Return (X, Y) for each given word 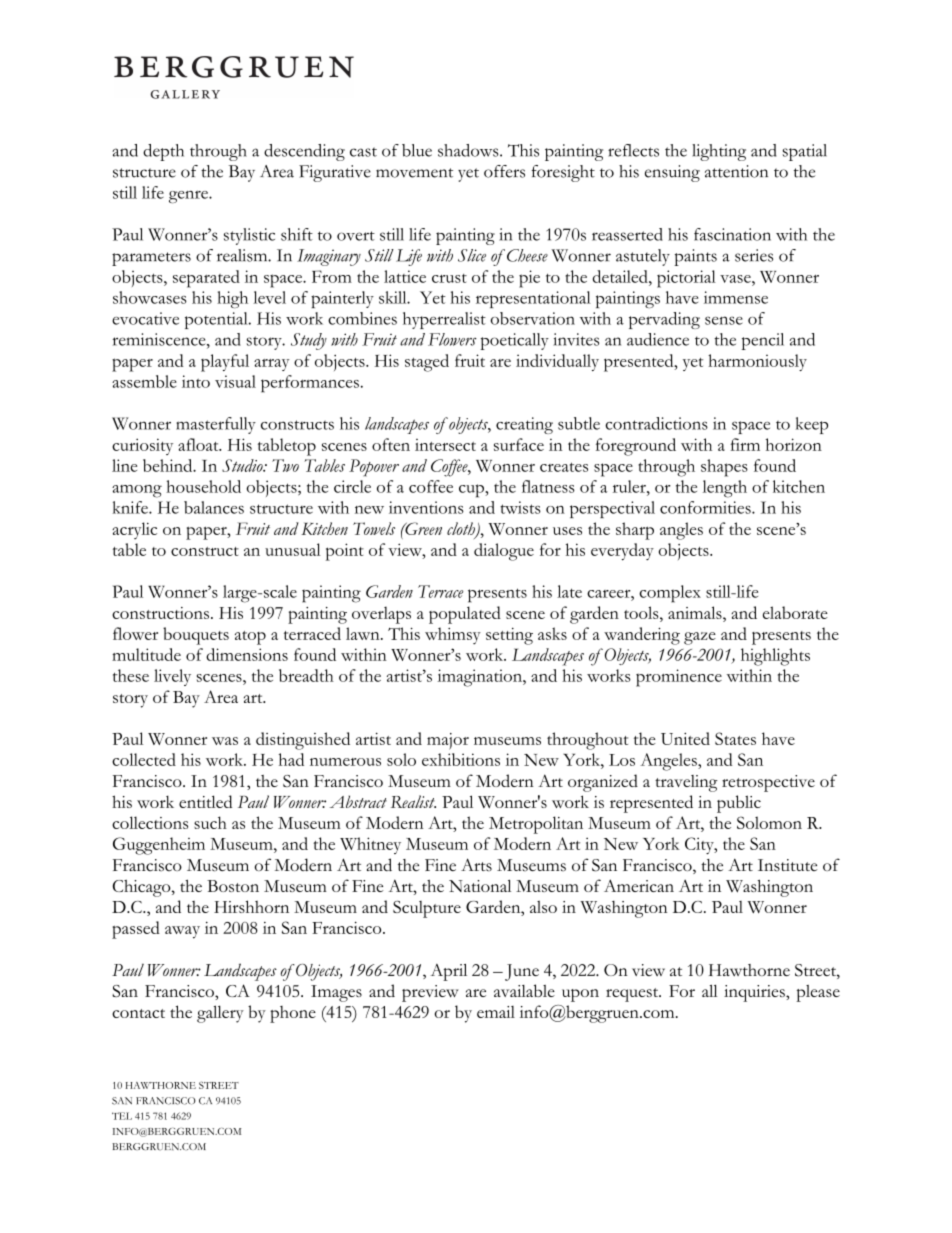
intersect (445, 445)
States (735, 738)
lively (172, 677)
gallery (220, 1014)
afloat (199, 444)
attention (736, 171)
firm (745, 444)
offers (504, 171)
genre (189, 196)
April (448, 972)
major (448, 741)
